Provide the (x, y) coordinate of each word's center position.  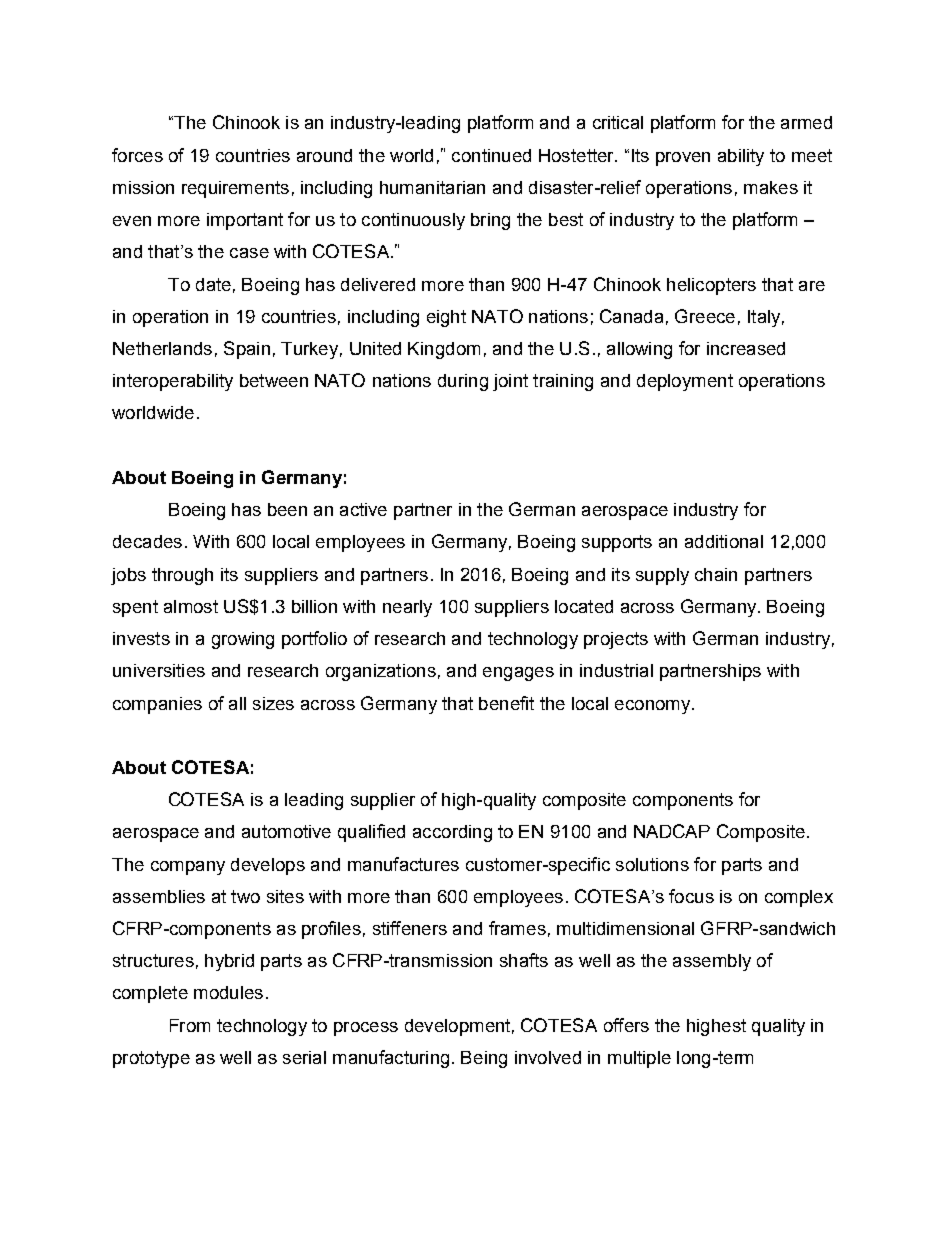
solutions (652, 864)
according (452, 833)
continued (491, 155)
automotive (286, 831)
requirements (235, 189)
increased (746, 348)
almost (191, 606)
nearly (407, 608)
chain (716, 574)
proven (683, 159)
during (463, 382)
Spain (247, 350)
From (190, 1025)
